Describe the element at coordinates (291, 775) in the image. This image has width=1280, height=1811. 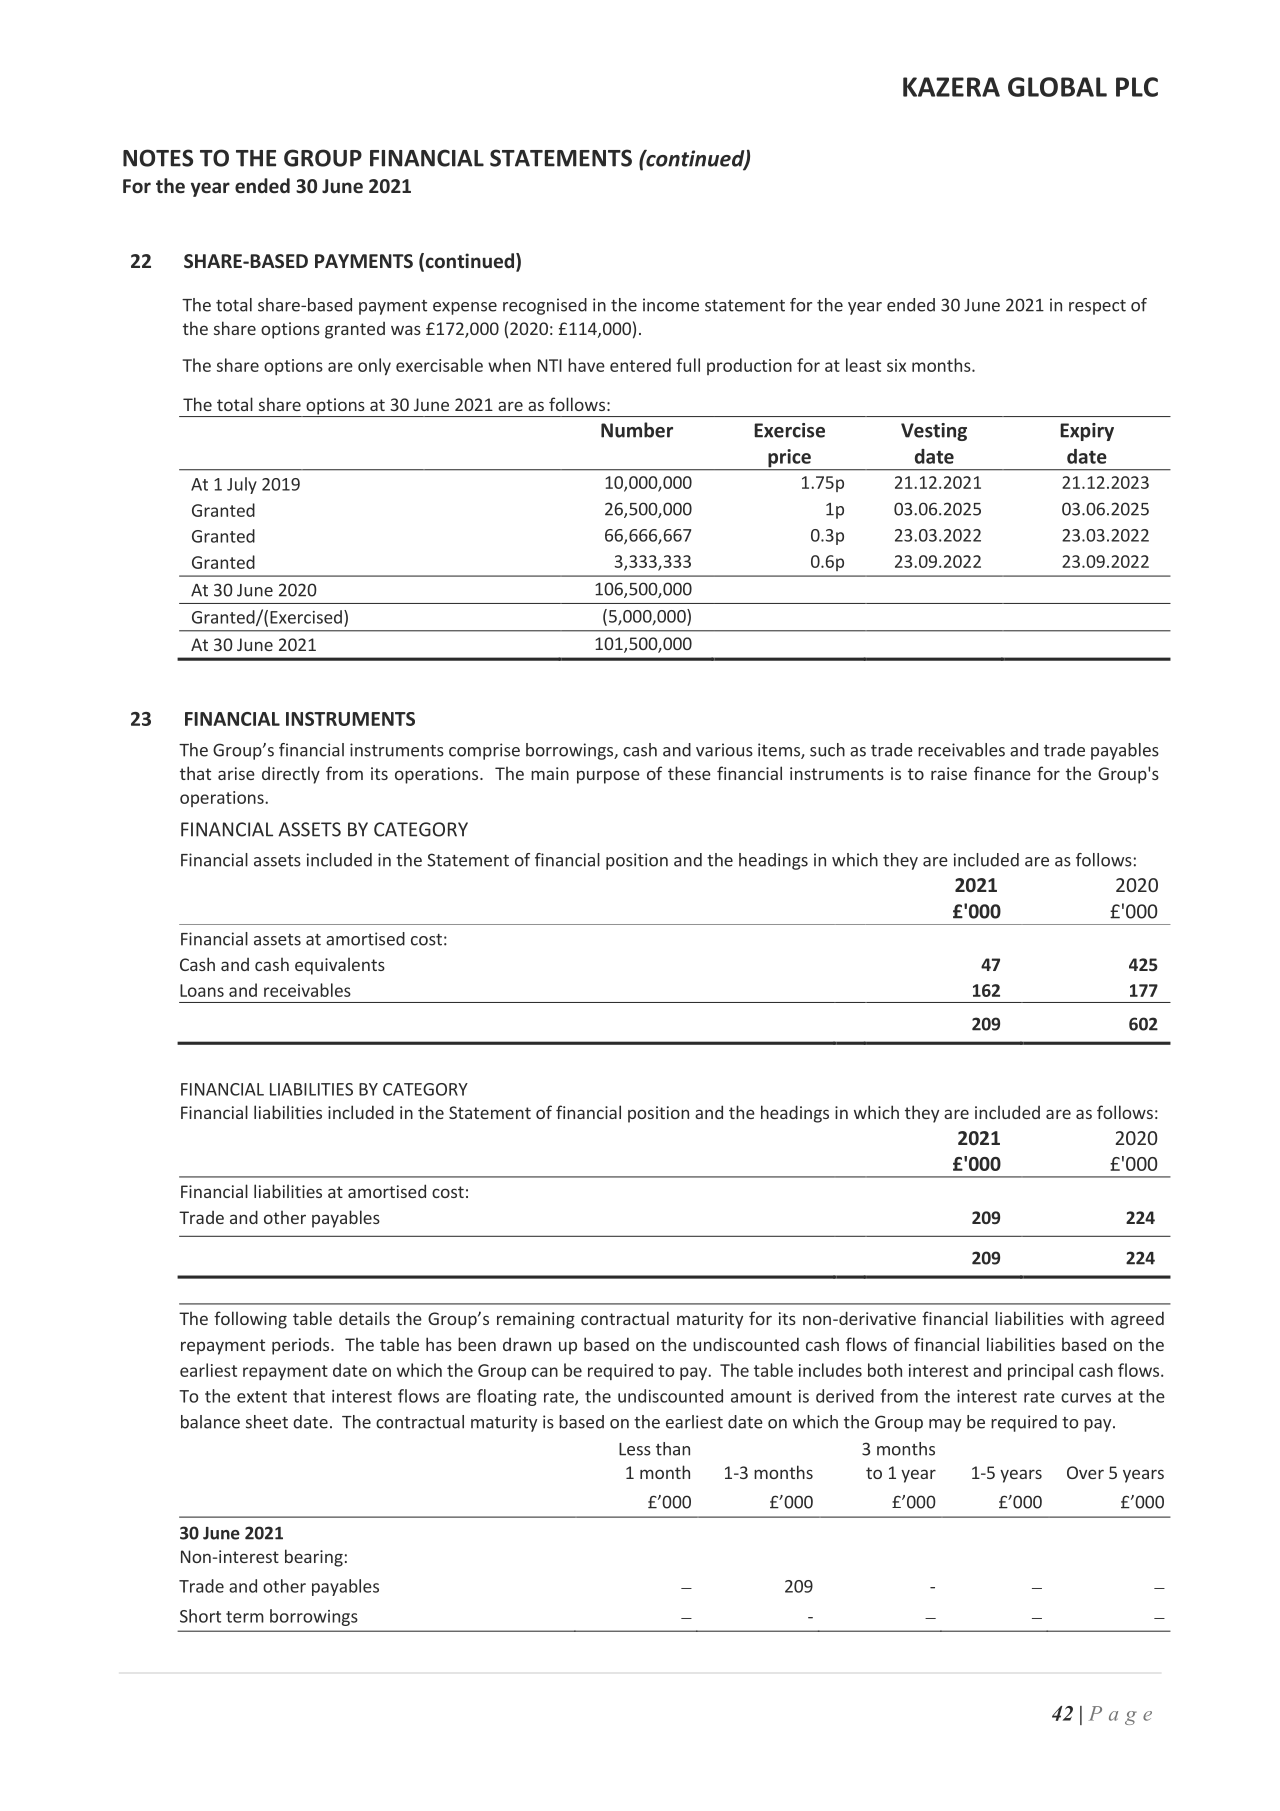
I see `directly` at that location.
